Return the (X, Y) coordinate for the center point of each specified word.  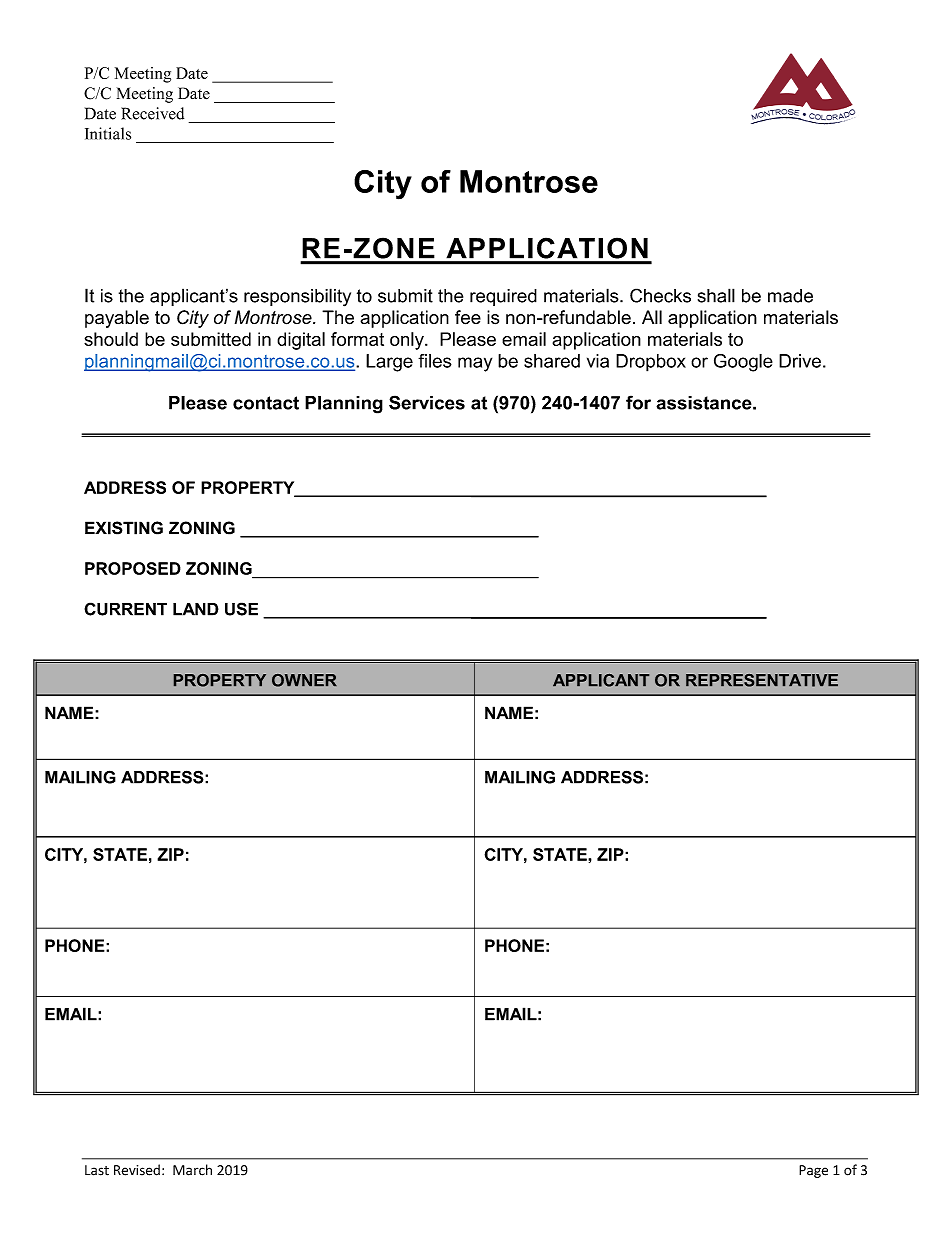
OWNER (304, 680)
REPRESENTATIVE (762, 680)
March (192, 1170)
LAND (196, 609)
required (503, 297)
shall (716, 295)
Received (152, 113)
